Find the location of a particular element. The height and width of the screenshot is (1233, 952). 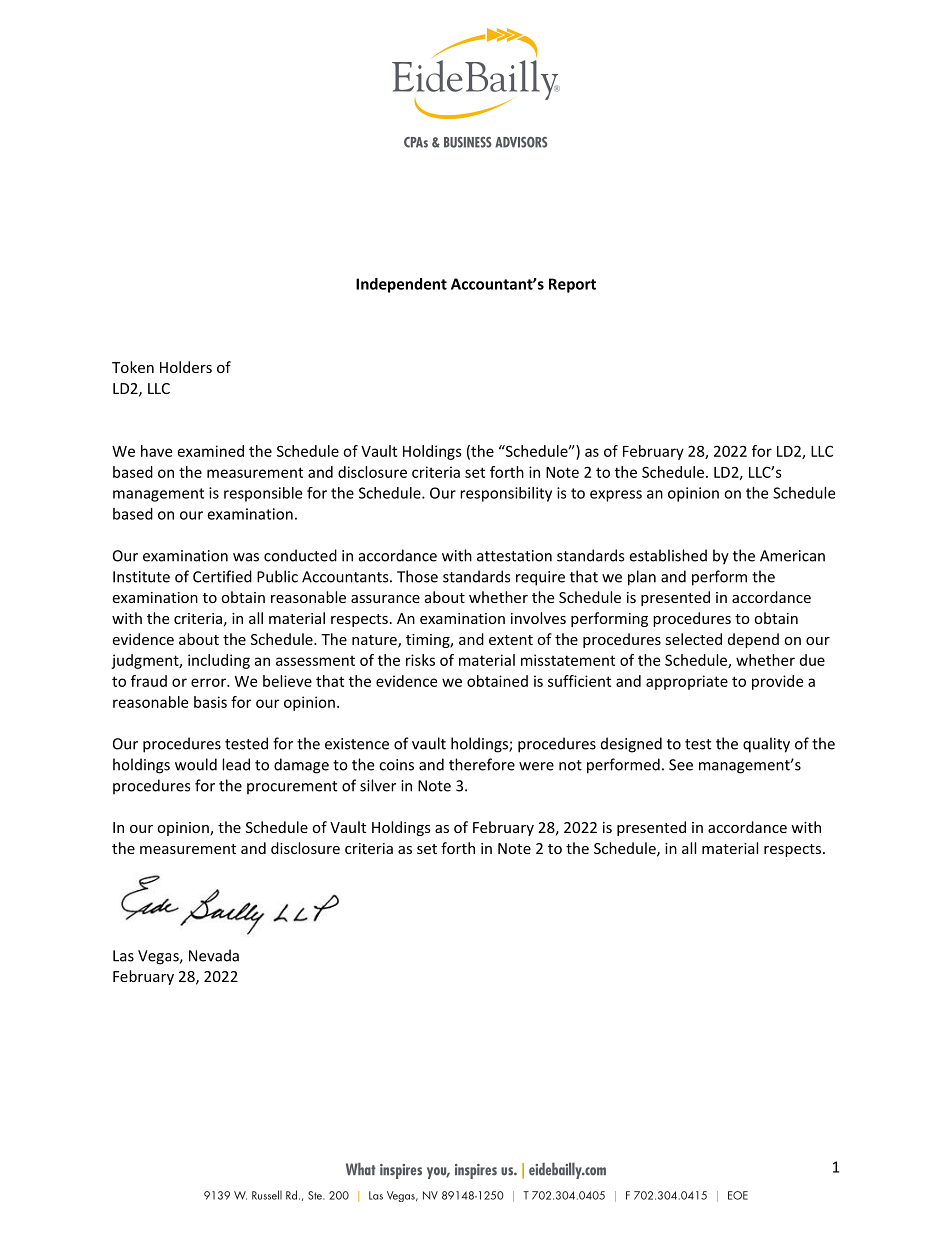

selected is located at coordinates (693, 639).
